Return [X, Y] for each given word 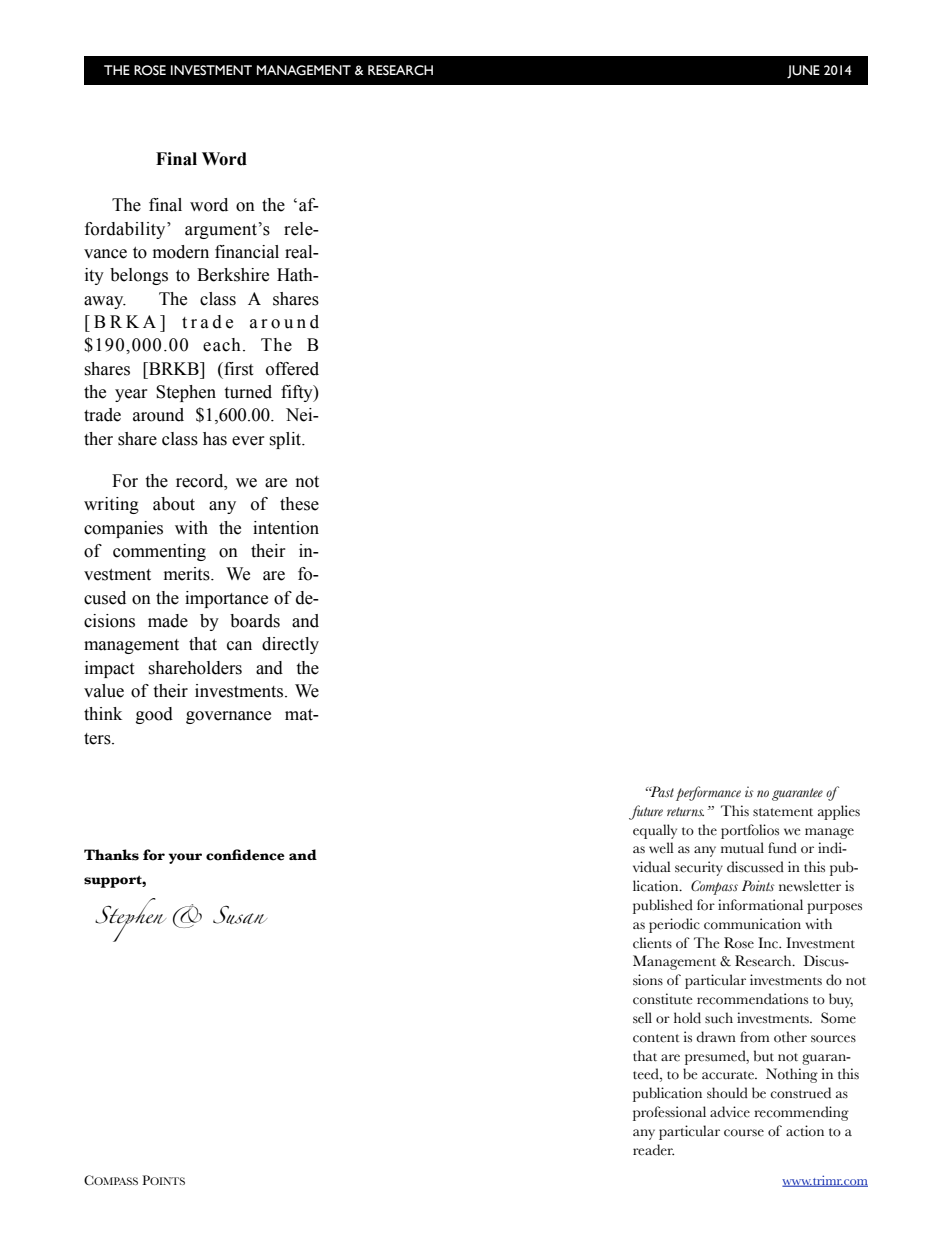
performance [708, 793]
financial [247, 252]
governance [228, 717]
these [299, 504]
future [646, 812]
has [215, 439]
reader [653, 1150]
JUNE [803, 72]
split [286, 440]
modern [181, 252]
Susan [240, 915]
